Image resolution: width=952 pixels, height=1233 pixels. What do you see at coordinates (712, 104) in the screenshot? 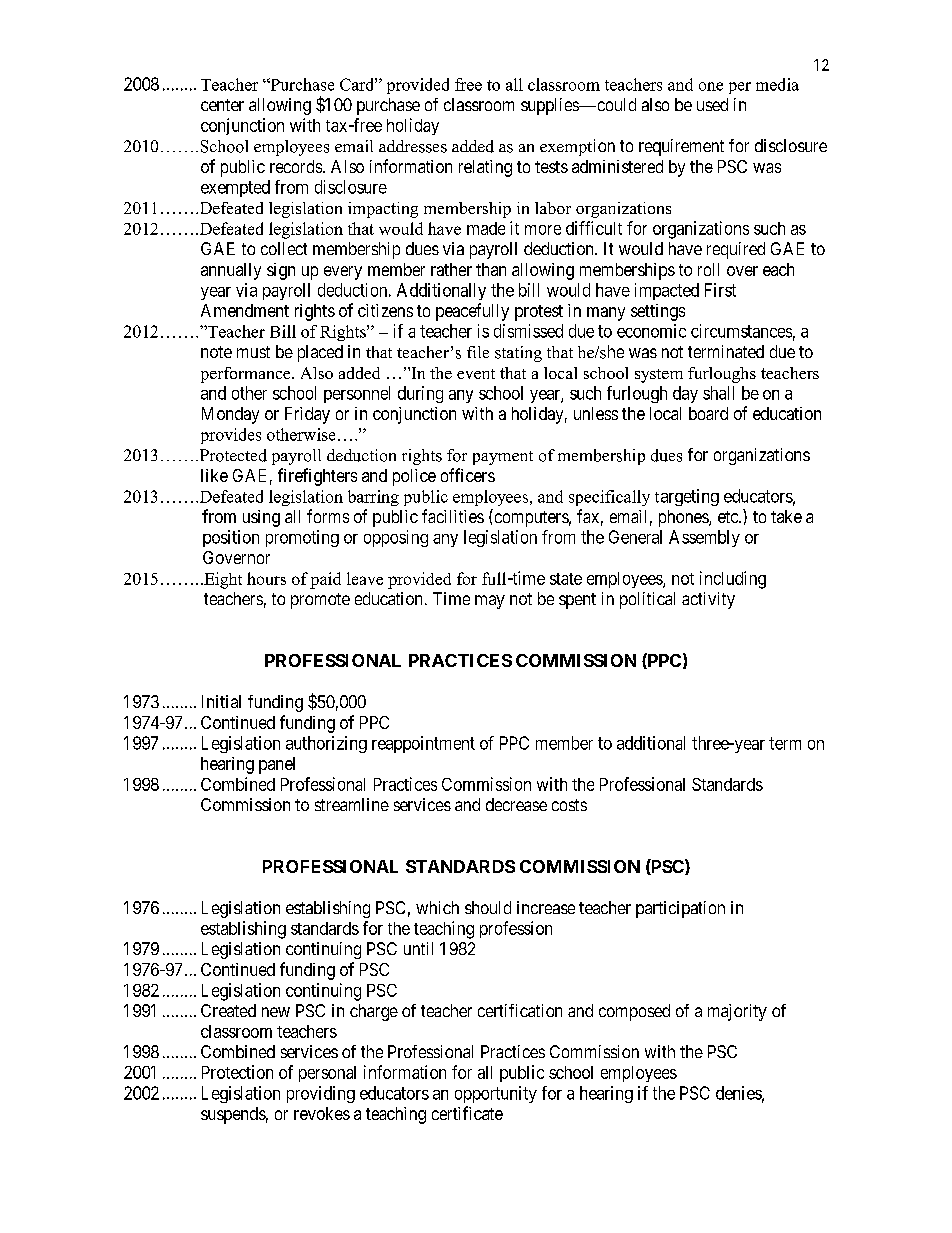
I see `used` at bounding box center [712, 104].
